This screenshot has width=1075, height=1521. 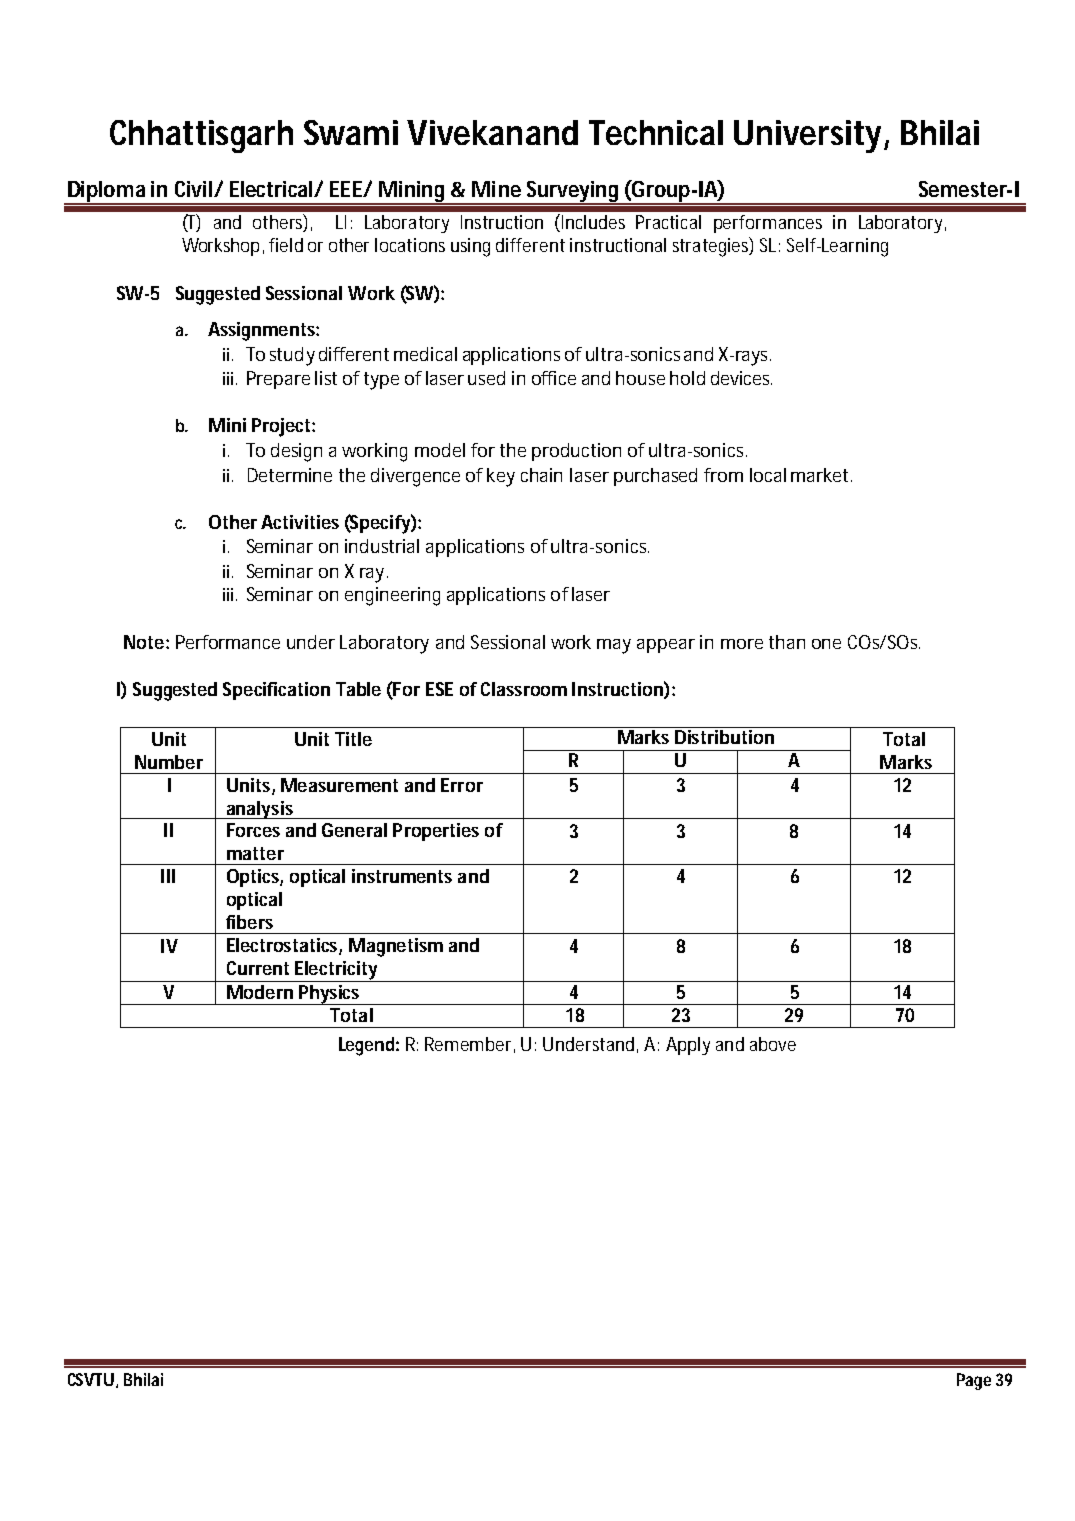 What do you see at coordinates (974, 1381) in the screenshot?
I see `Page` at bounding box center [974, 1381].
